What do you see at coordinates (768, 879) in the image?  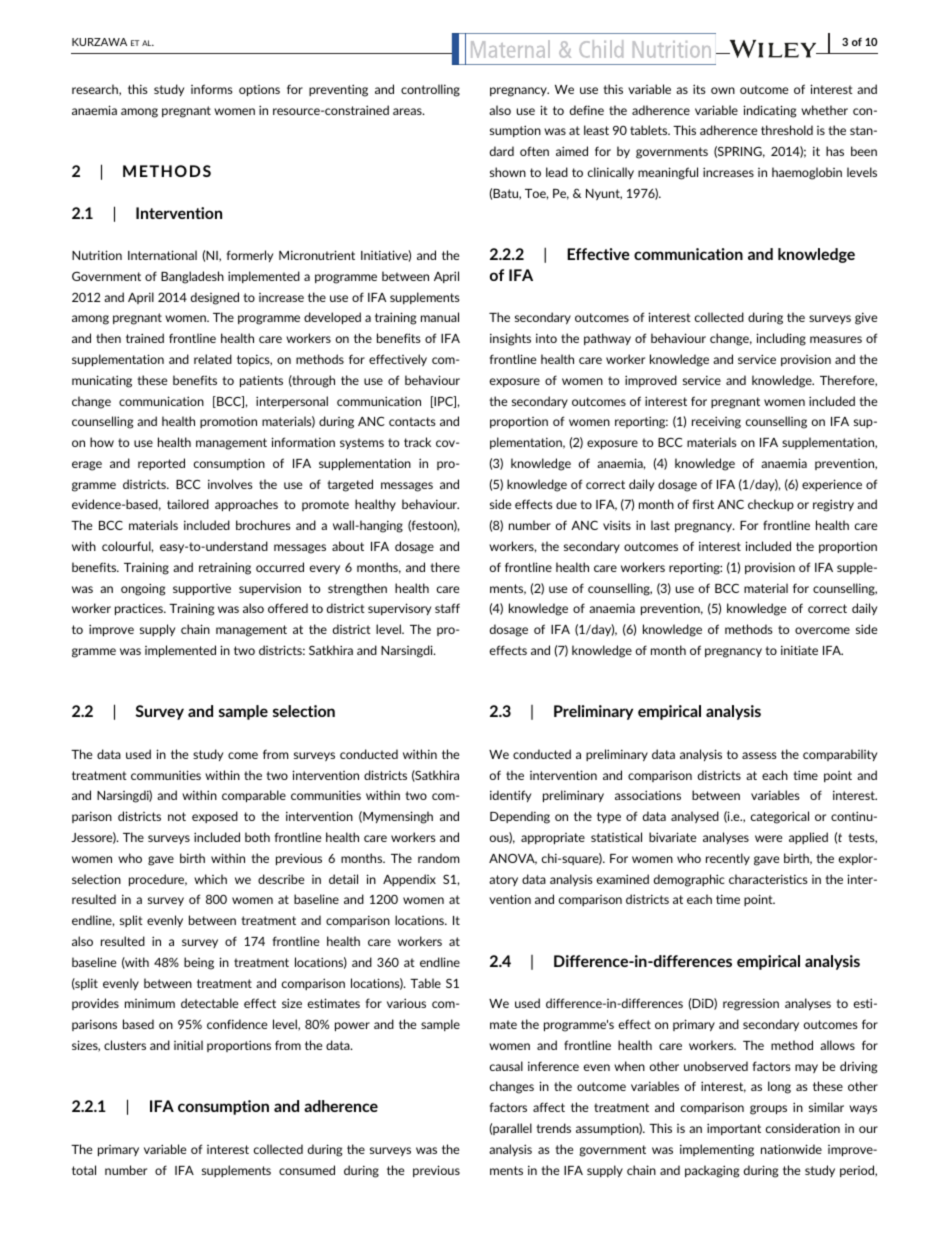 I see `characteristics` at bounding box center [768, 879].
